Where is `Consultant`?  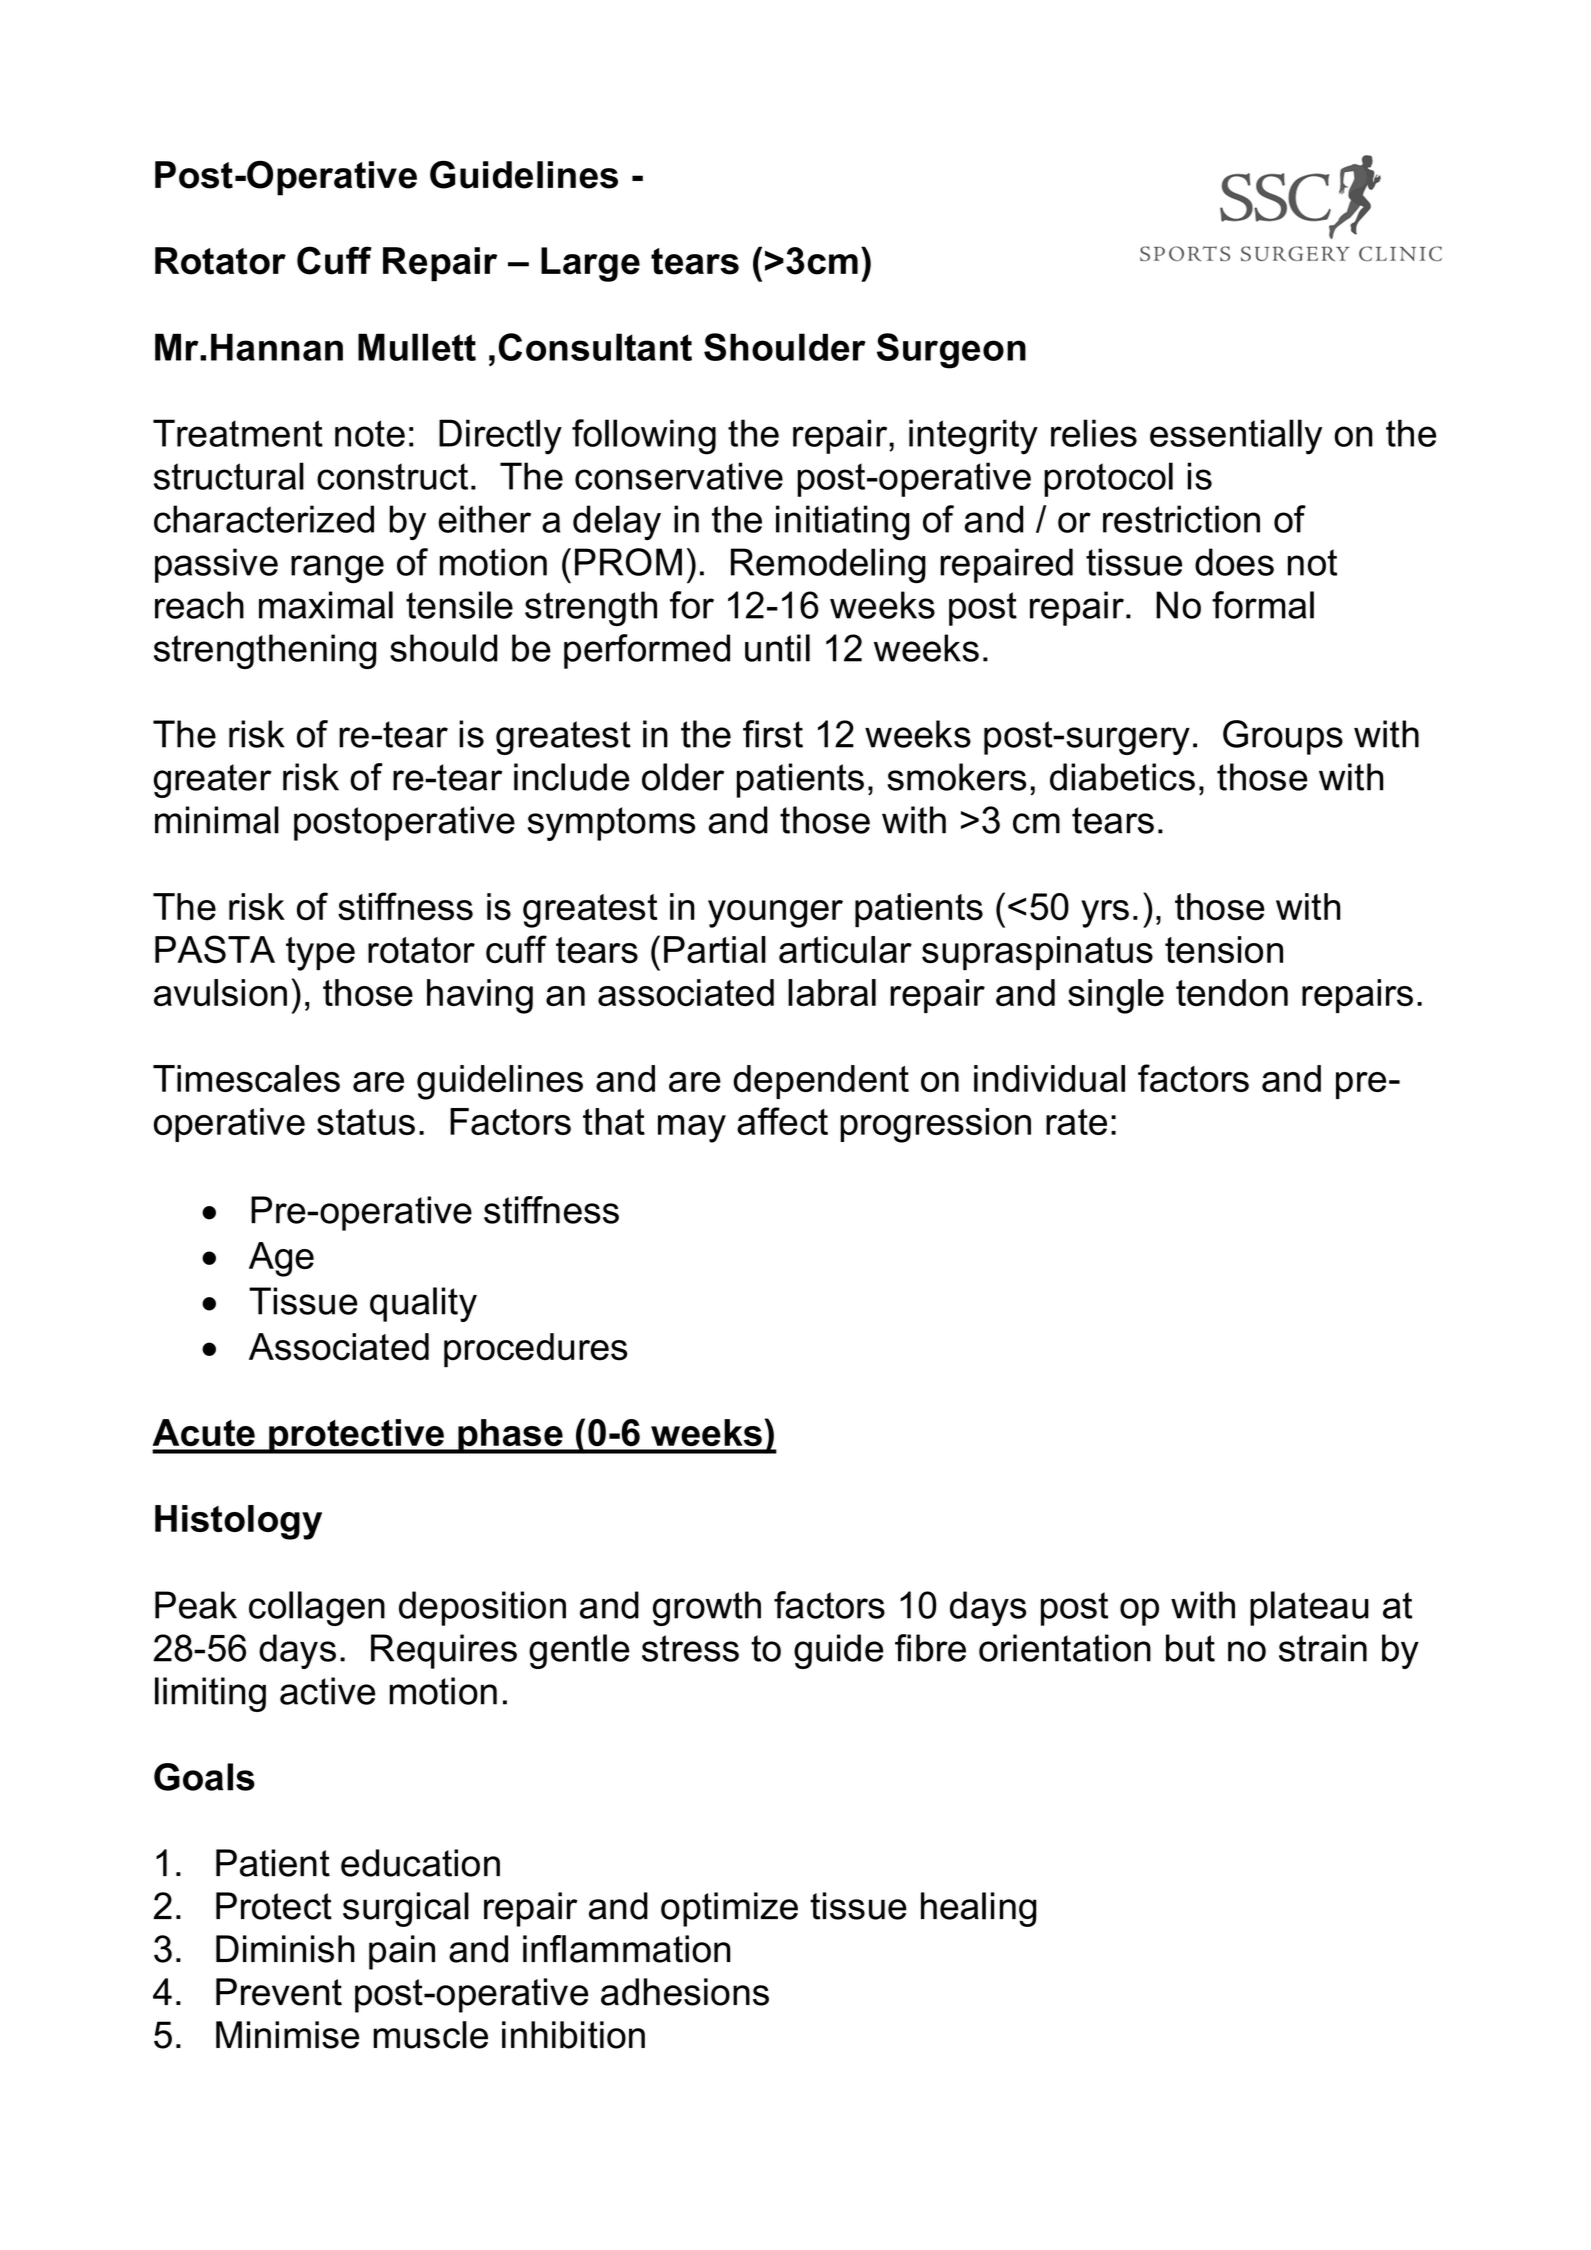
Consultant is located at coordinates (595, 347).
